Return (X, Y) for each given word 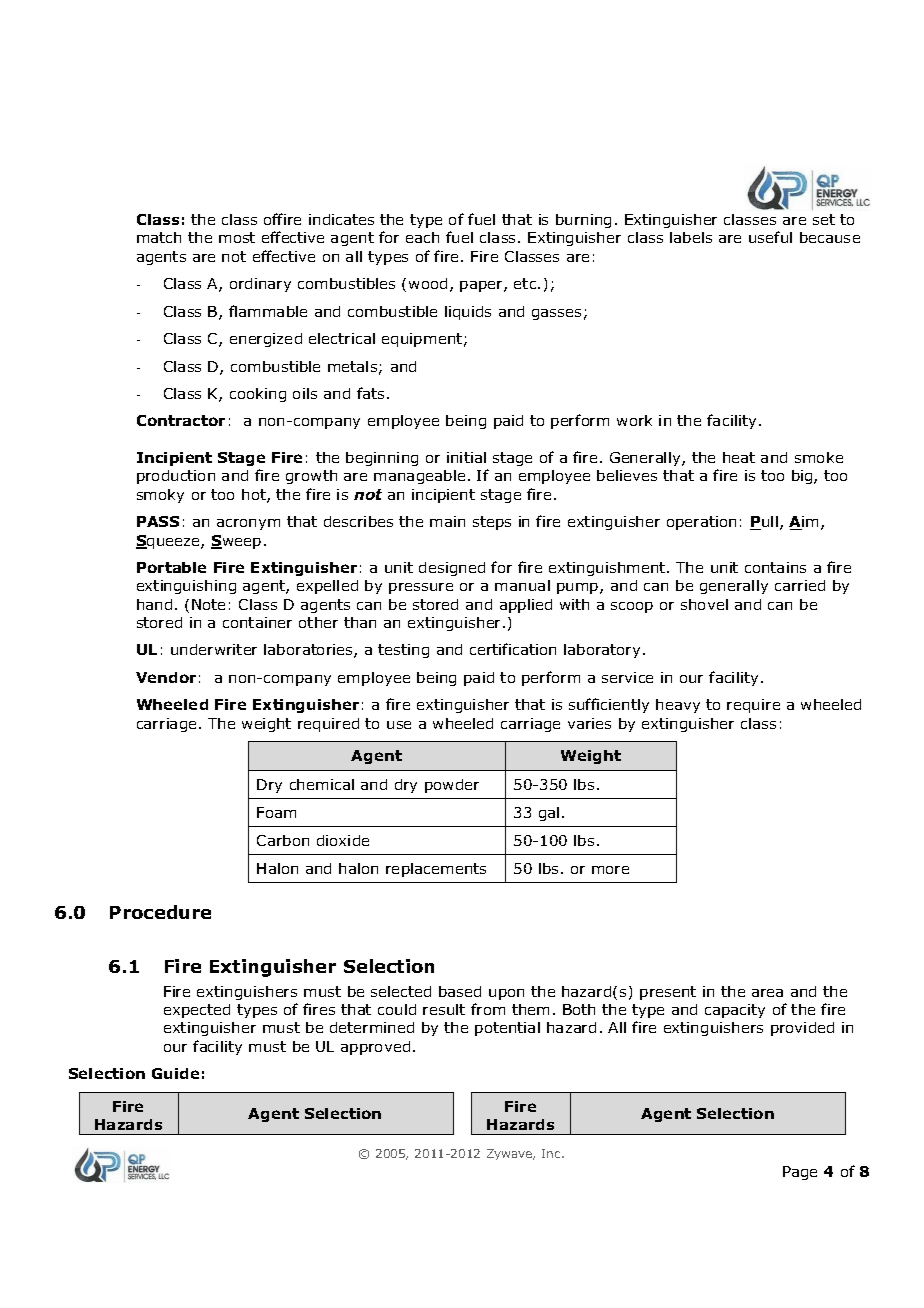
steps (492, 523)
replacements (436, 870)
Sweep (236, 542)
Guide (175, 1073)
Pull (764, 523)
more (610, 870)
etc (526, 283)
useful (770, 237)
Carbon (283, 840)
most (237, 237)
